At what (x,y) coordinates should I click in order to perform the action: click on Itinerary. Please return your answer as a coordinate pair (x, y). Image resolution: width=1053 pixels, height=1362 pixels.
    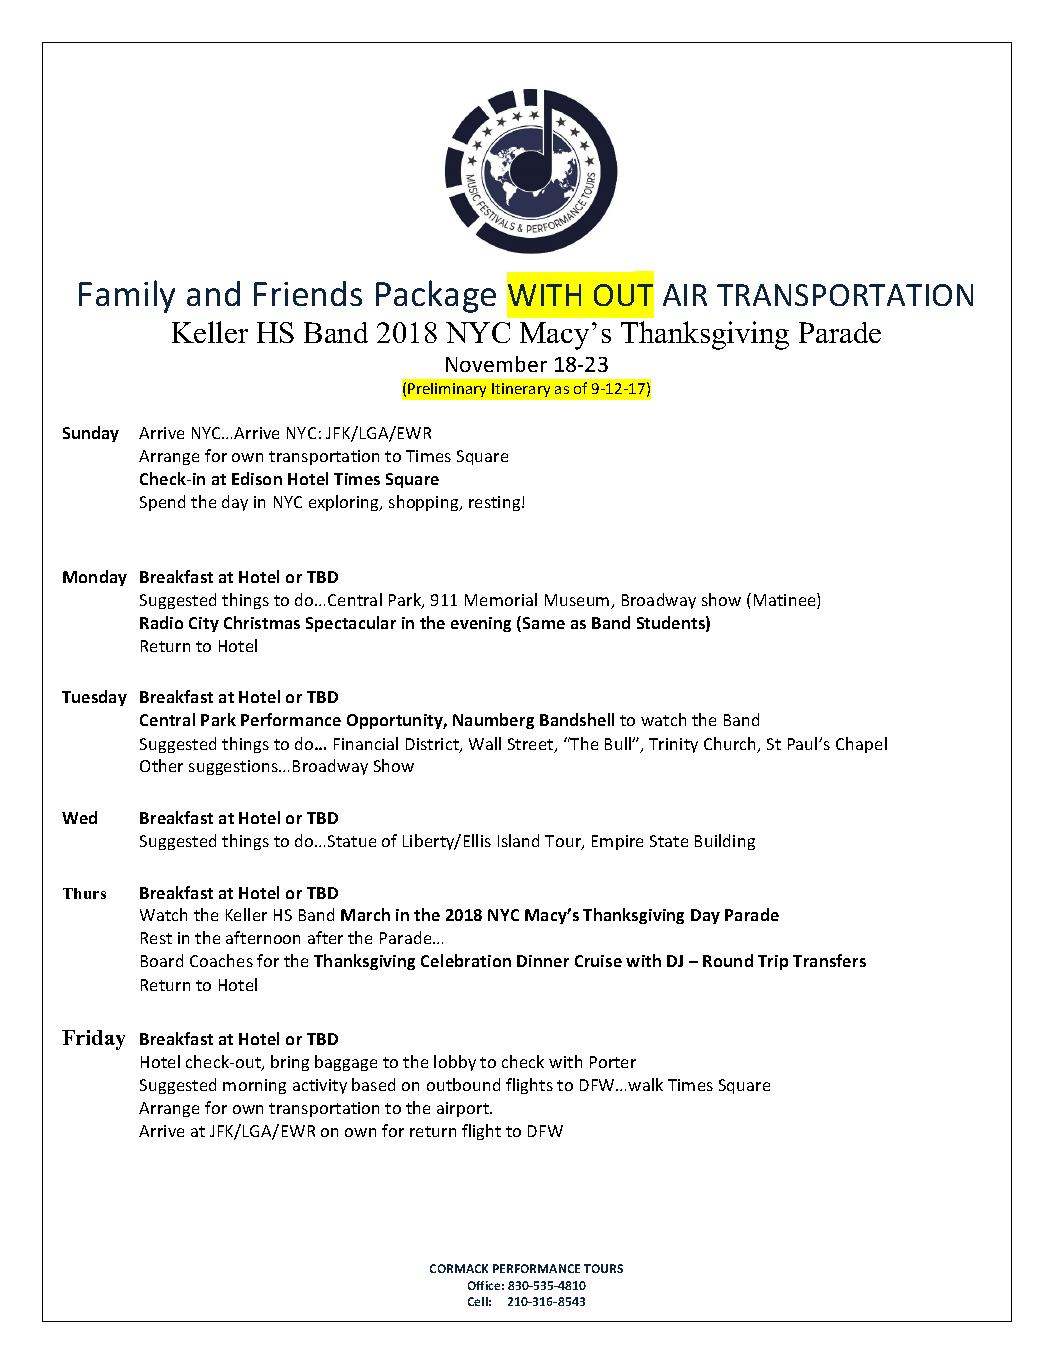
    Looking at the image, I should click on (521, 390).
